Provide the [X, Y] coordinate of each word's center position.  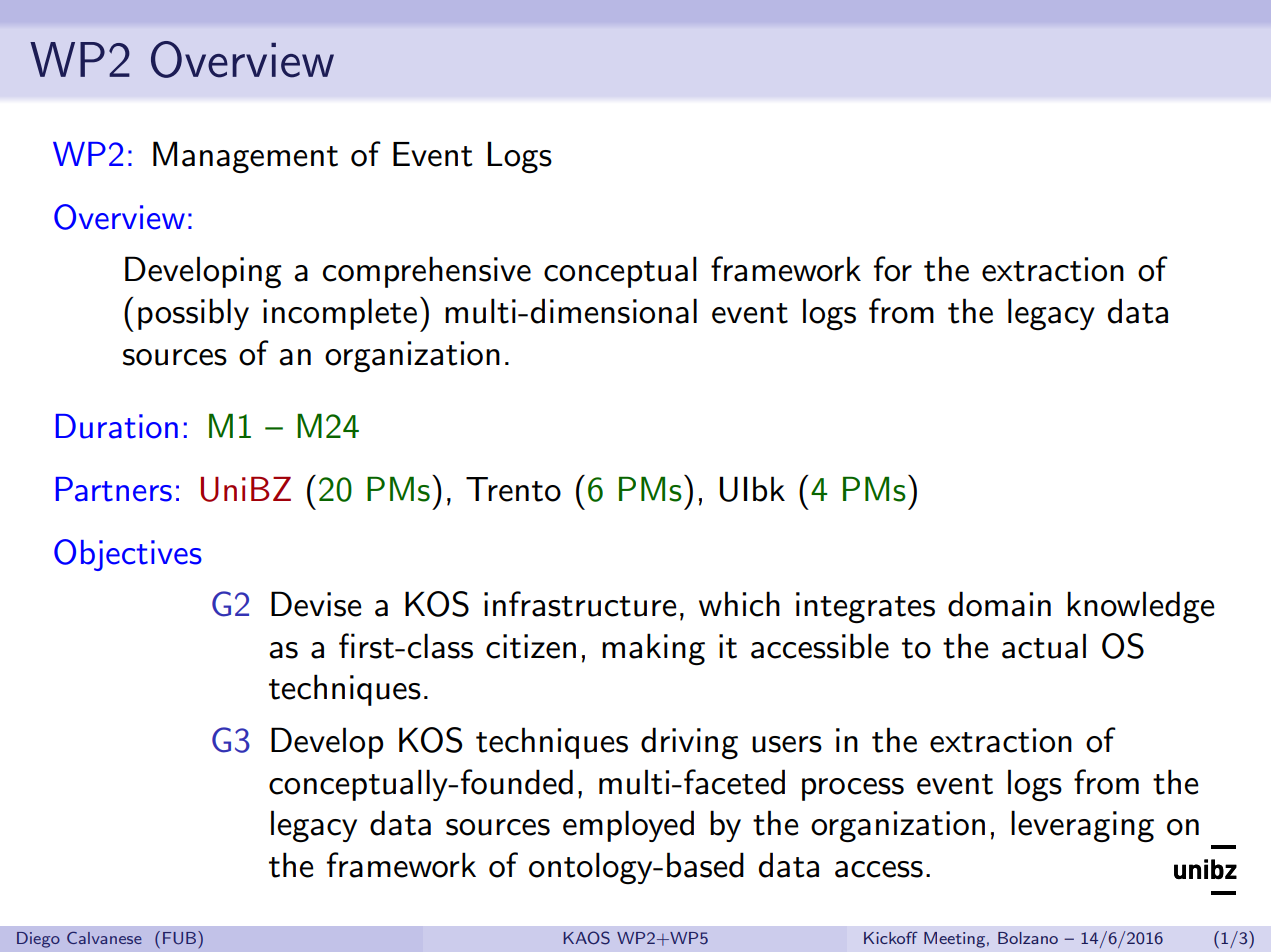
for [893, 269]
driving [689, 743]
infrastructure [580, 604]
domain [999, 604]
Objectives [128, 555]
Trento [513, 489]
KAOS [587, 938]
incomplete [340, 314]
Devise [316, 604]
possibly [193, 314]
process [853, 789]
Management [245, 157]
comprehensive [427, 272]
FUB [181, 938]
